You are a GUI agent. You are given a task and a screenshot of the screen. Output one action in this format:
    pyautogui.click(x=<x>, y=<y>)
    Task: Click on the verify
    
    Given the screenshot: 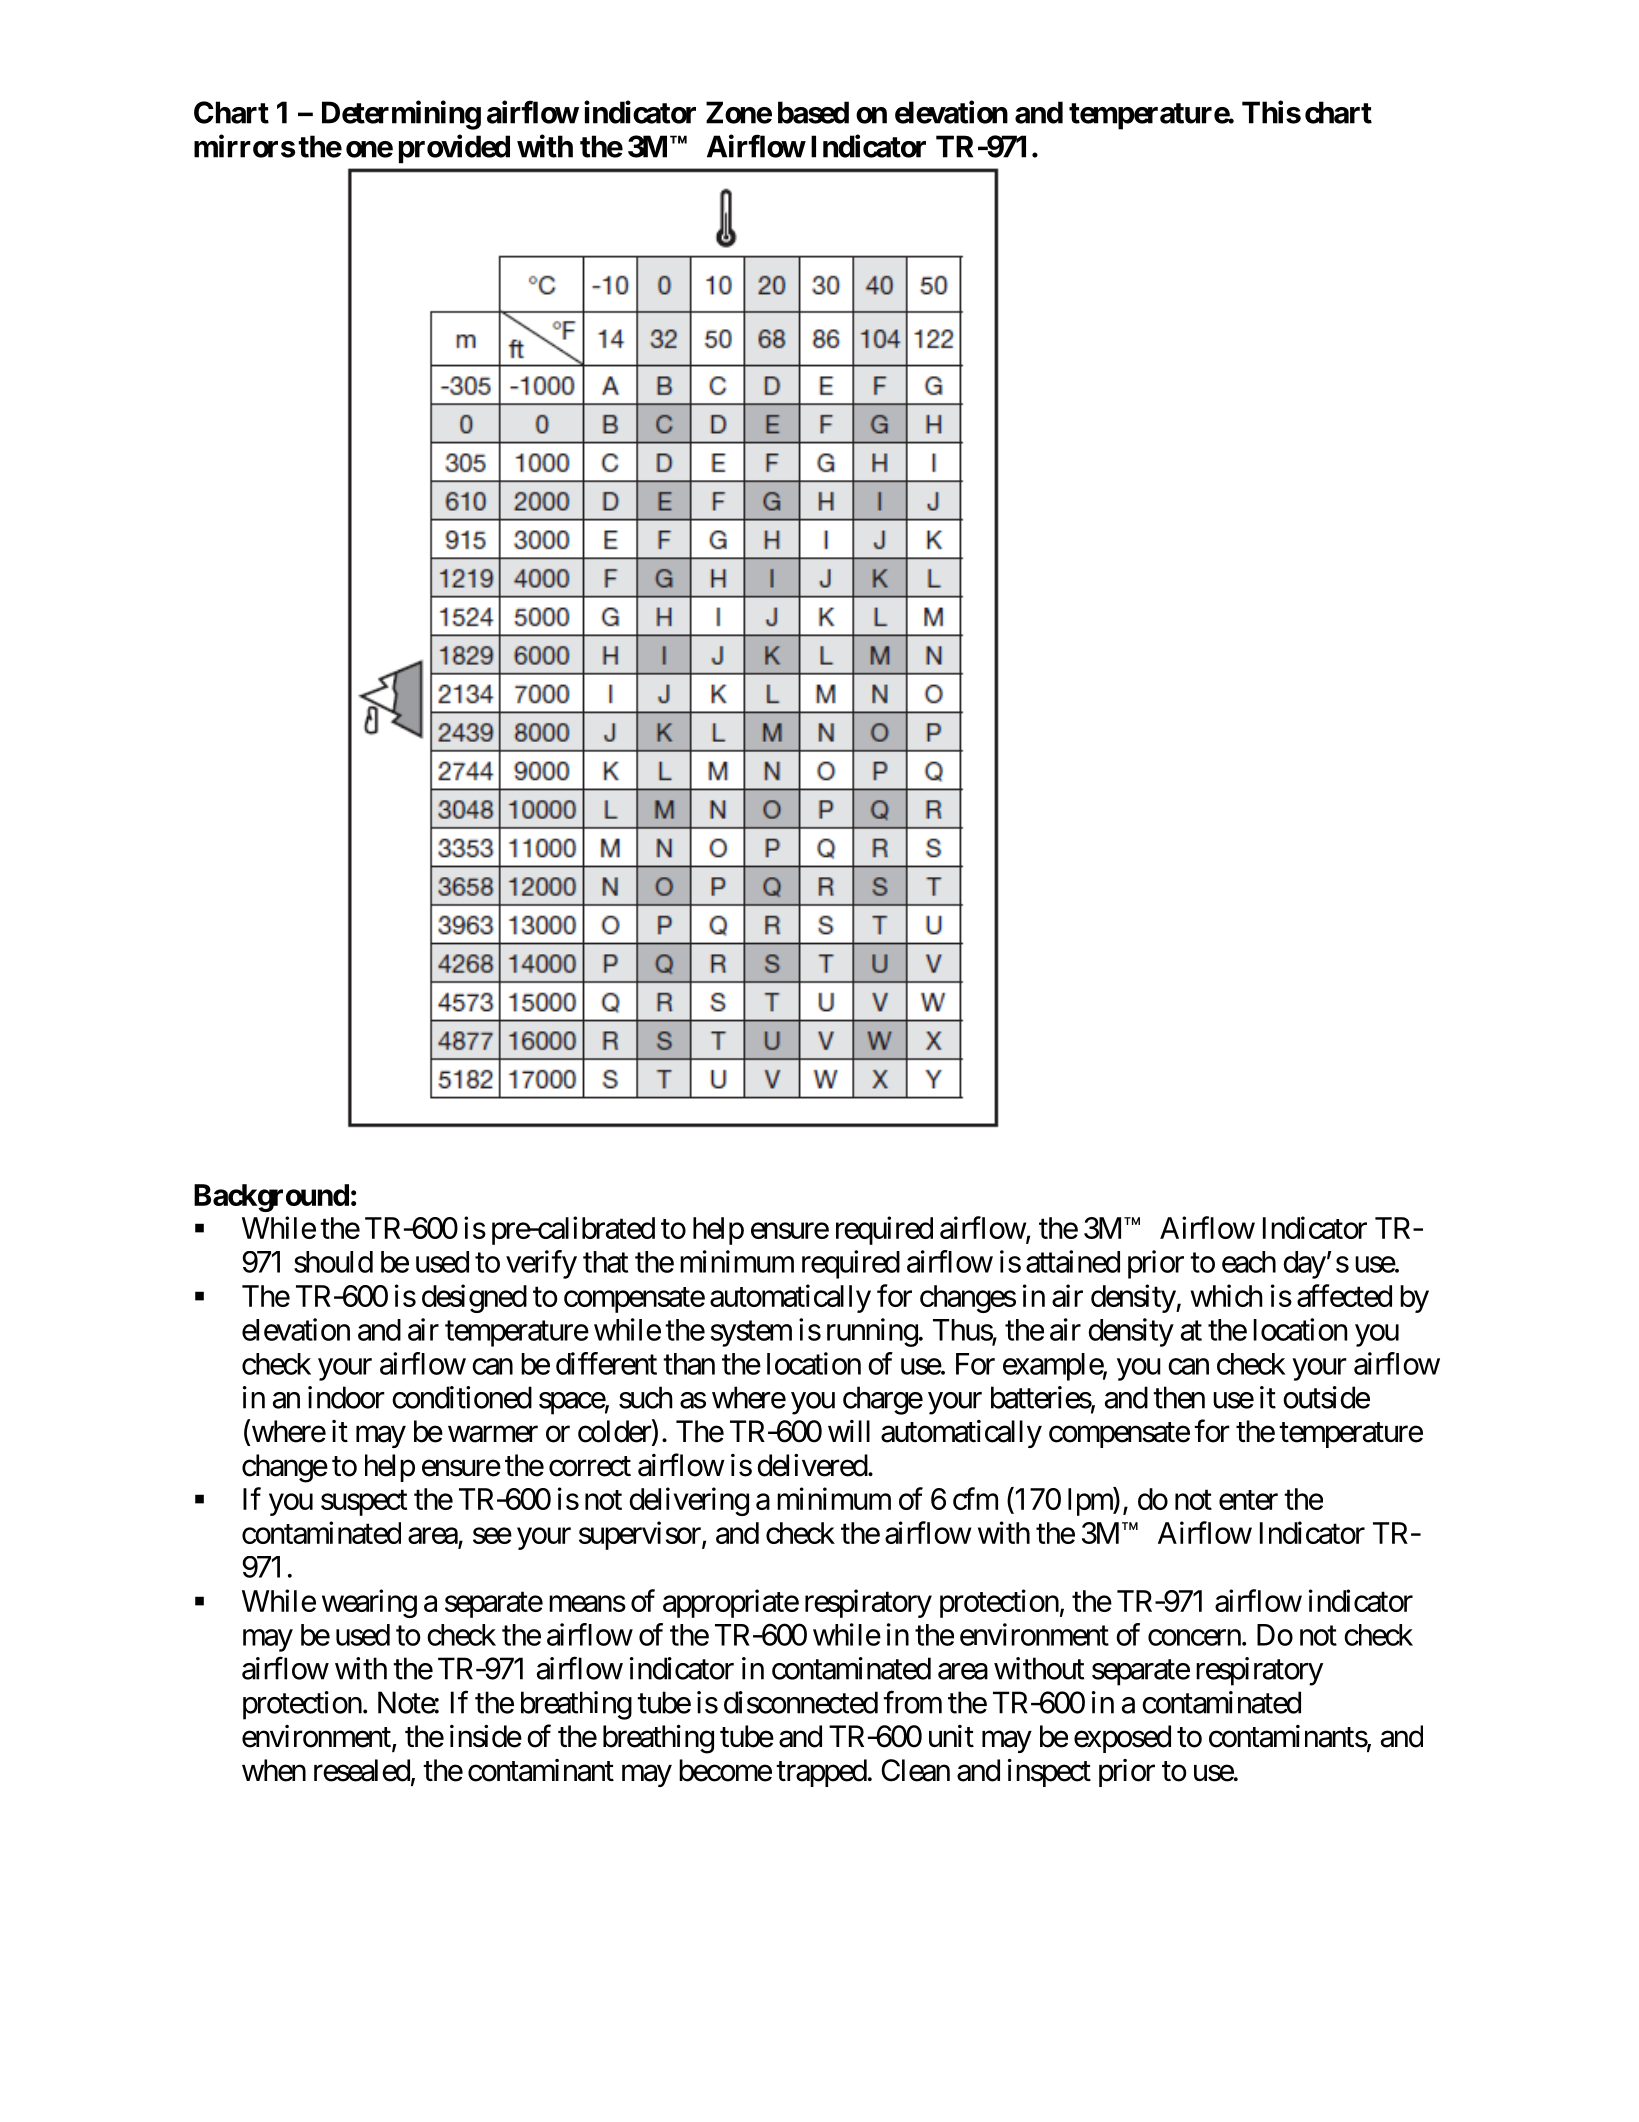 What is the action you would take?
    pyautogui.click(x=541, y=1264)
